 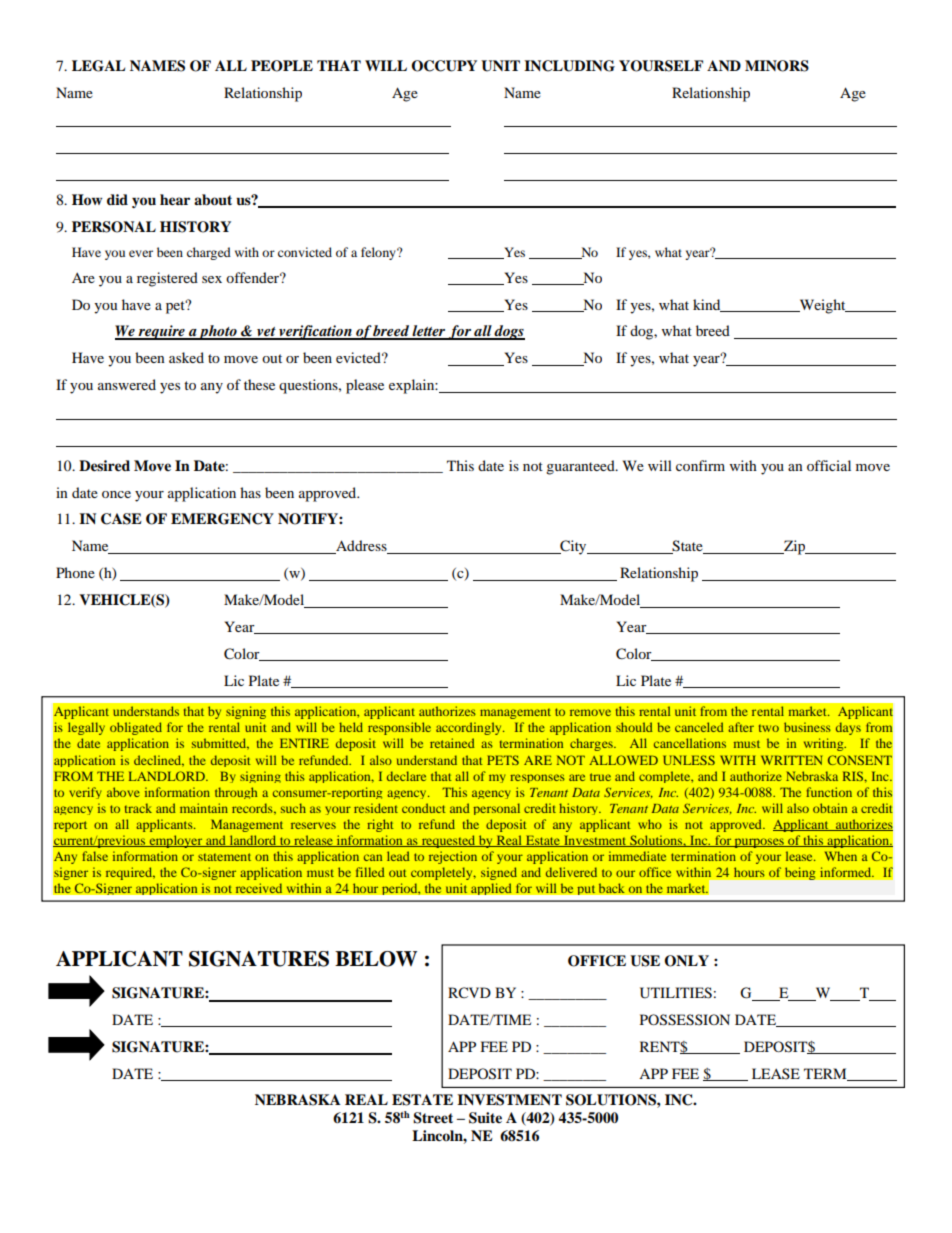 I want to click on MINORS, so click(x=777, y=66).
